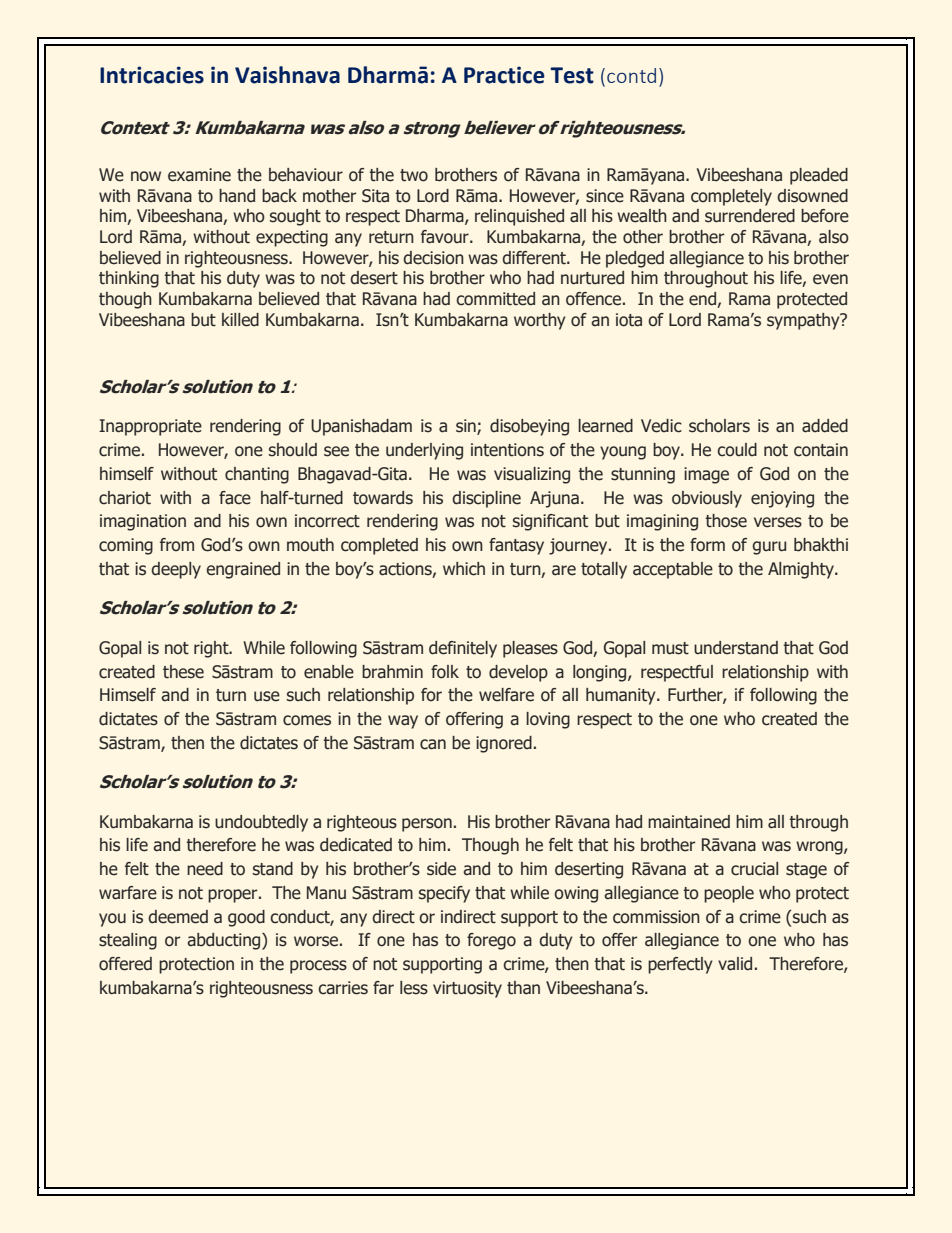 Image resolution: width=952 pixels, height=1233 pixels. What do you see at coordinates (504, 75) in the document?
I see `Practice` at bounding box center [504, 75].
